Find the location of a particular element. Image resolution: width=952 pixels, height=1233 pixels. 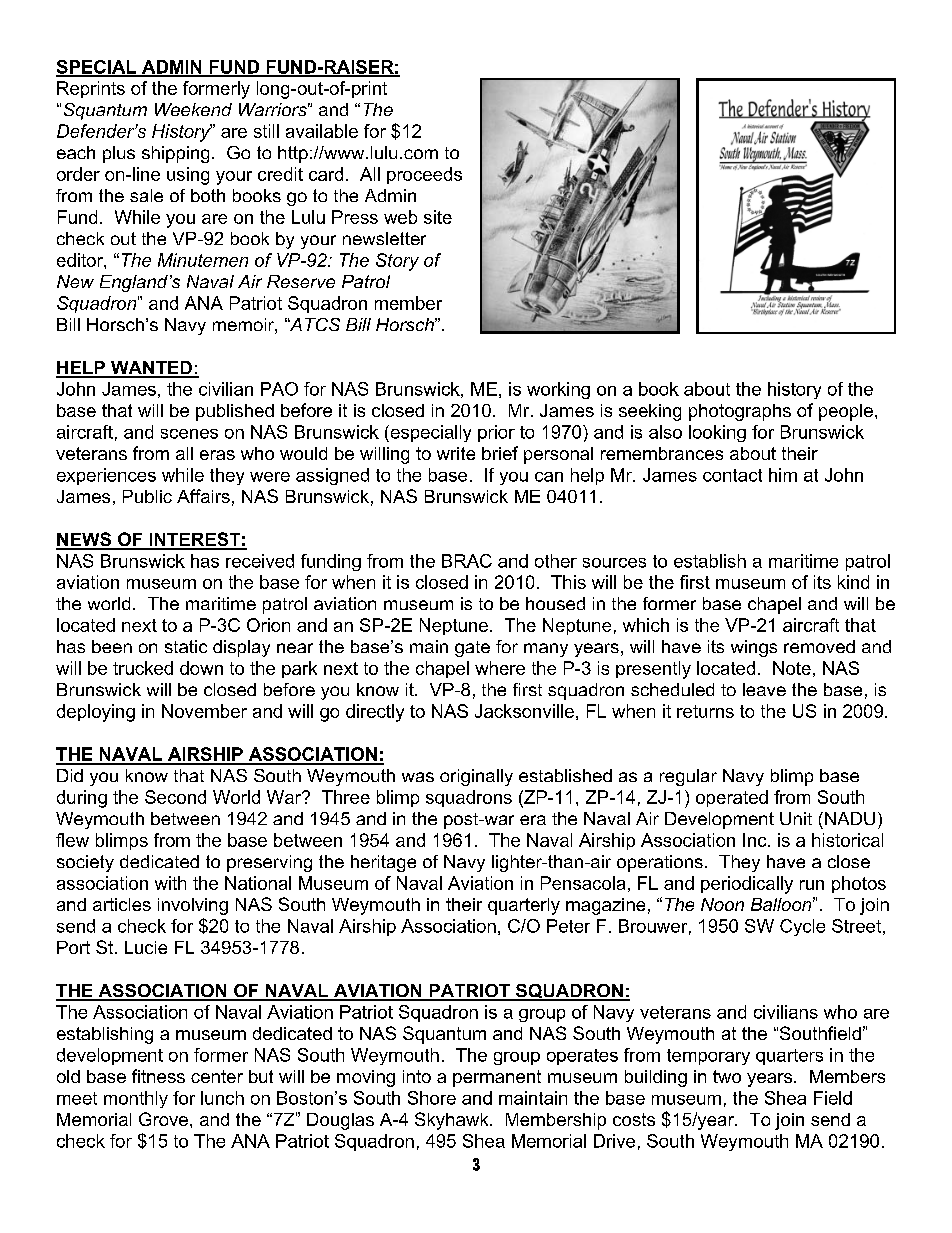

gate is located at coordinates (472, 649).
